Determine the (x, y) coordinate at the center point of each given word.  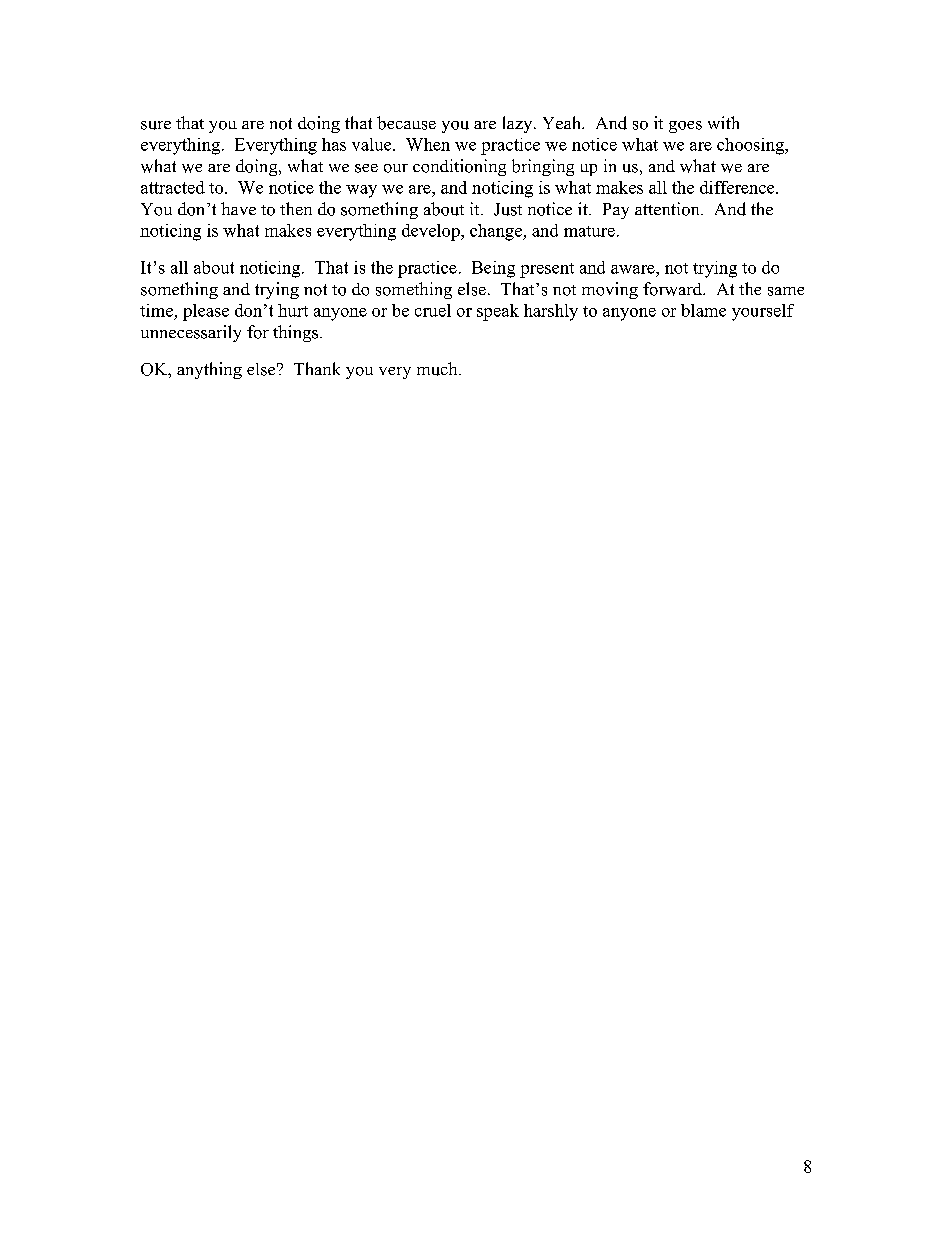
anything (209, 370)
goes (685, 127)
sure (156, 125)
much (438, 369)
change (497, 232)
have (238, 208)
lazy (519, 124)
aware (634, 269)
